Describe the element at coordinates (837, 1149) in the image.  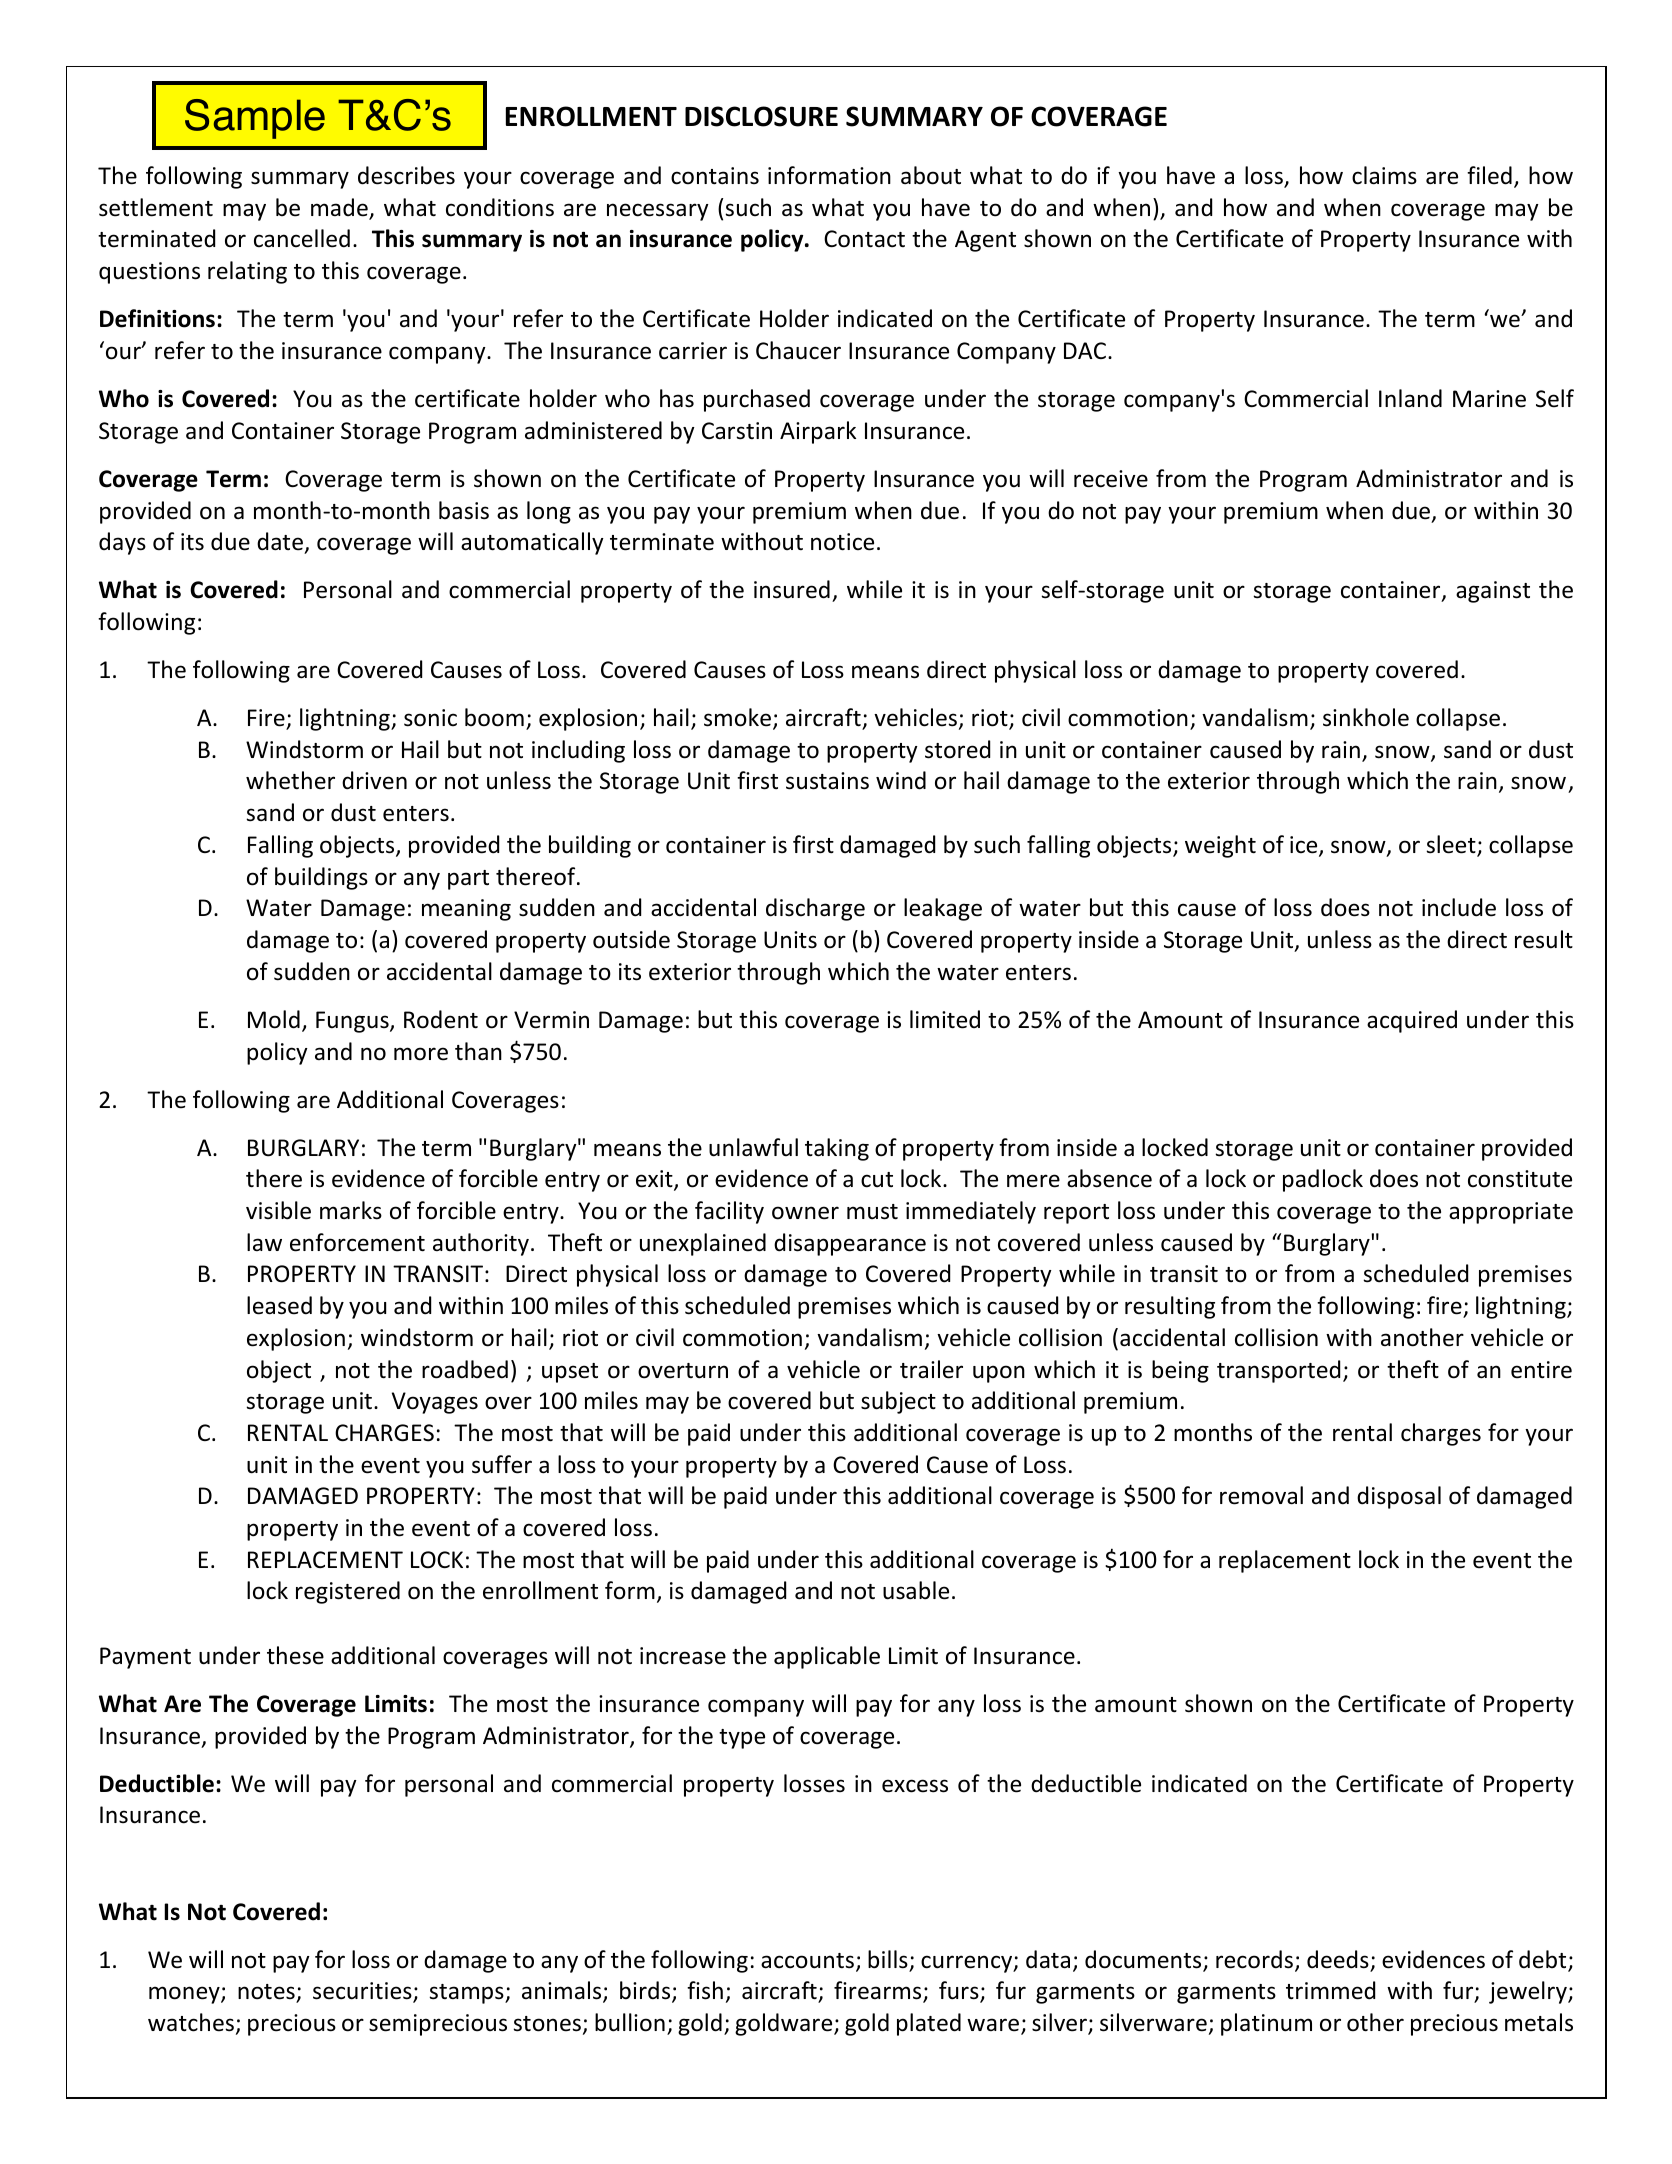
I see `taking` at that location.
